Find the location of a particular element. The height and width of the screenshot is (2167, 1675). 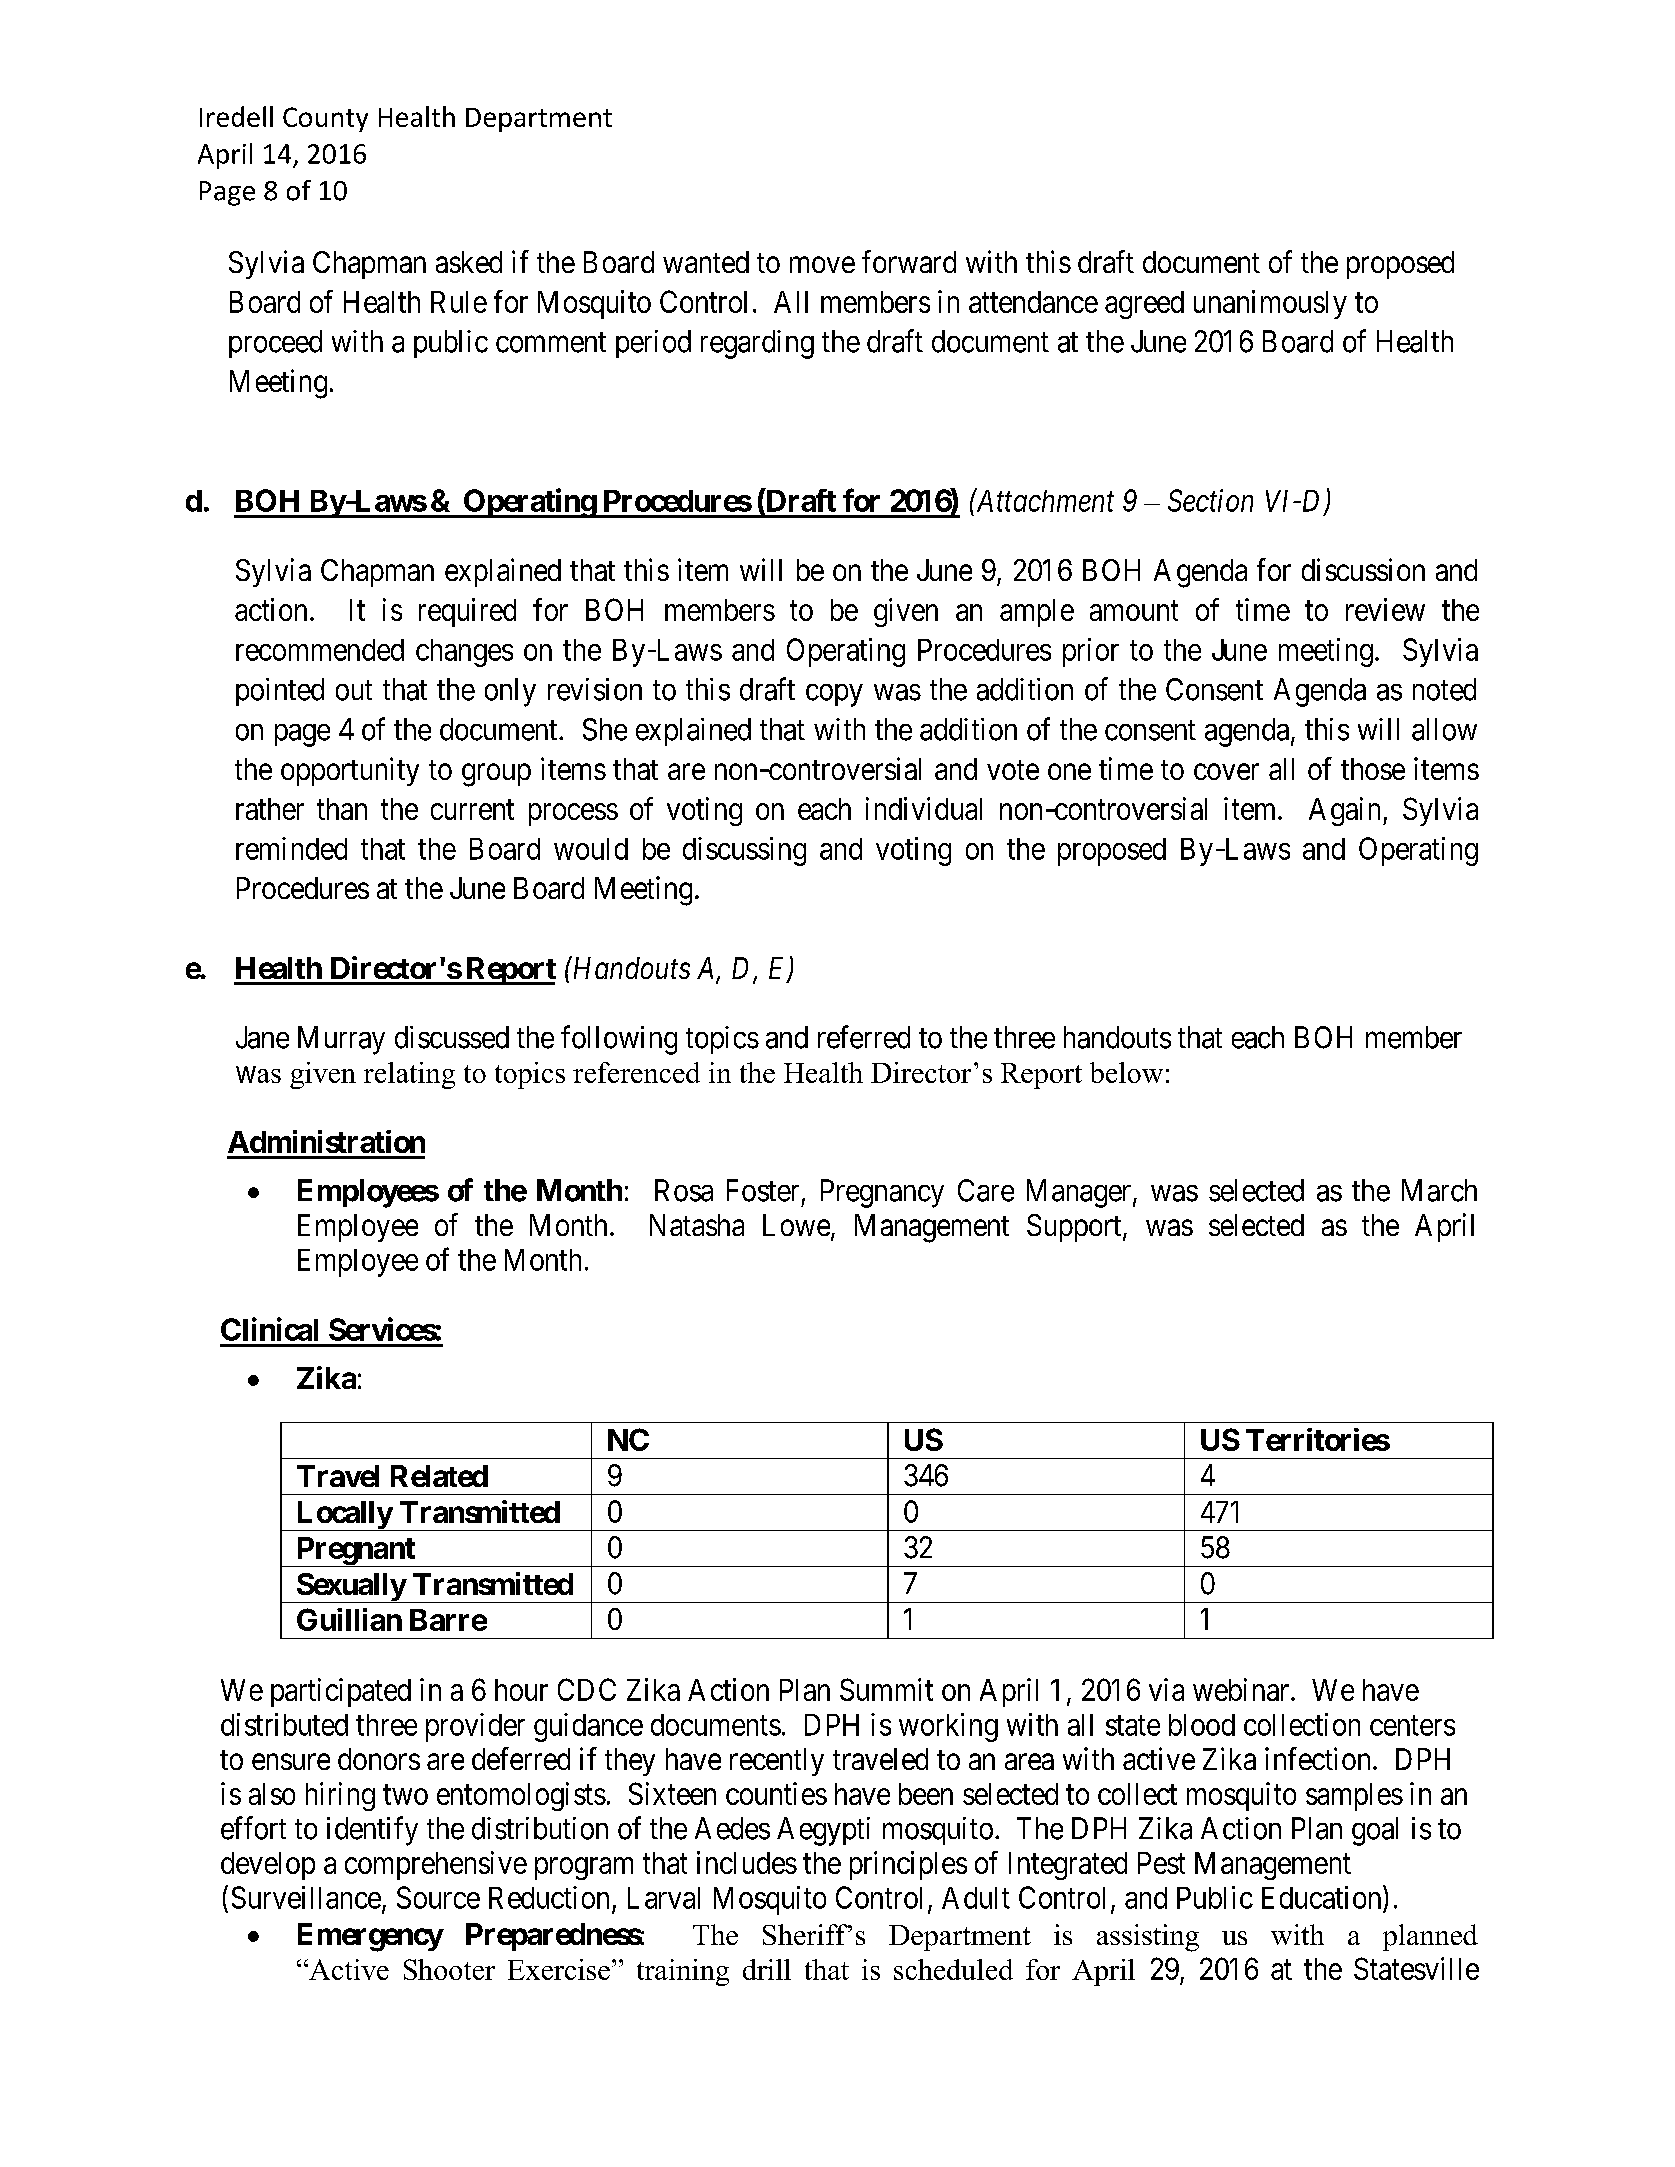

opportunity is located at coordinates (350, 771).
